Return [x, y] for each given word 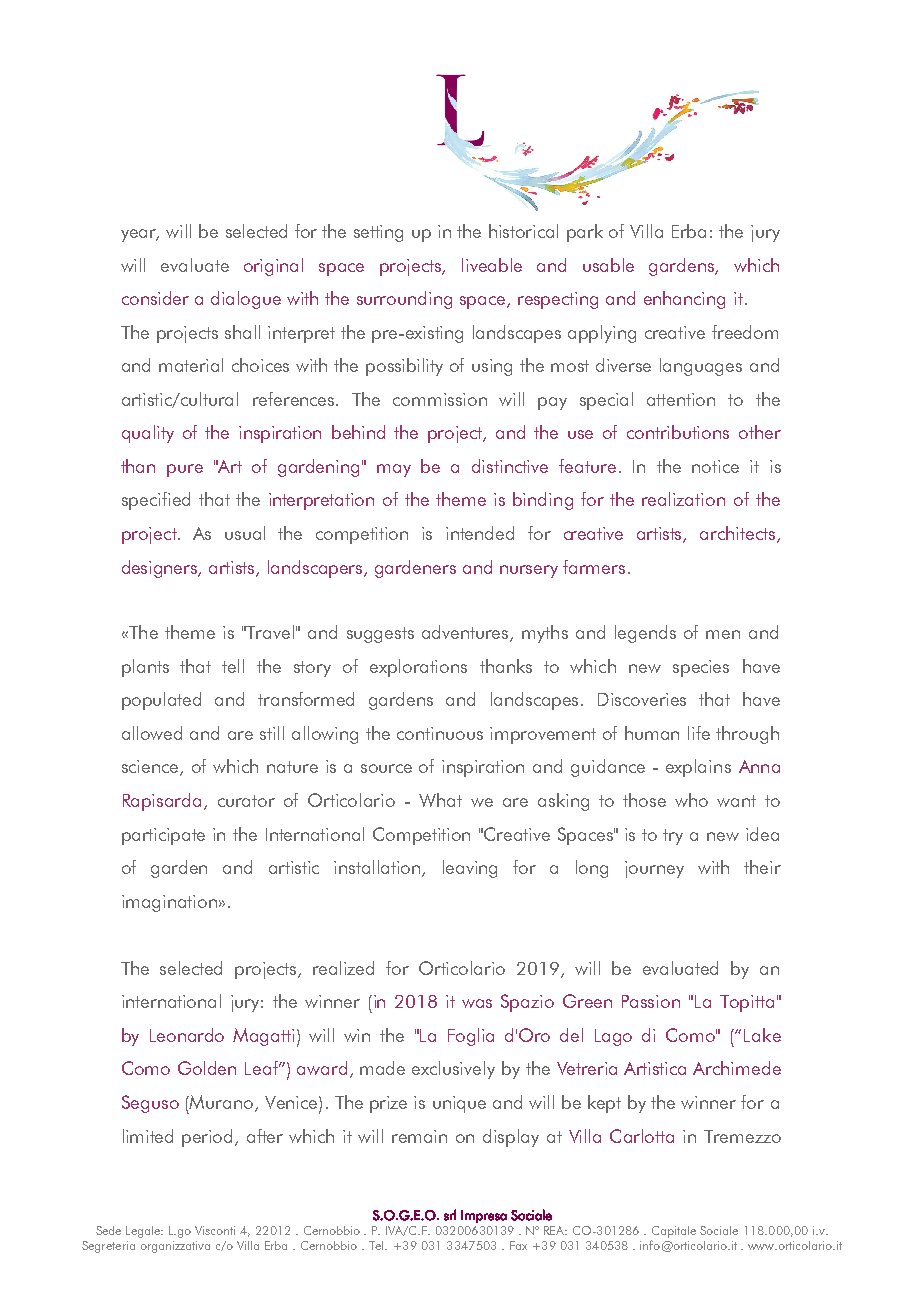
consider [155, 298]
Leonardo [187, 1035]
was [477, 1003]
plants [145, 668]
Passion [651, 1001]
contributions [678, 432]
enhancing [684, 300]
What [440, 800]
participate [163, 836]
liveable [492, 265]
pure [185, 470]
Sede [108, 1230]
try [673, 837]
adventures [466, 633]
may [394, 470]
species [701, 668]
